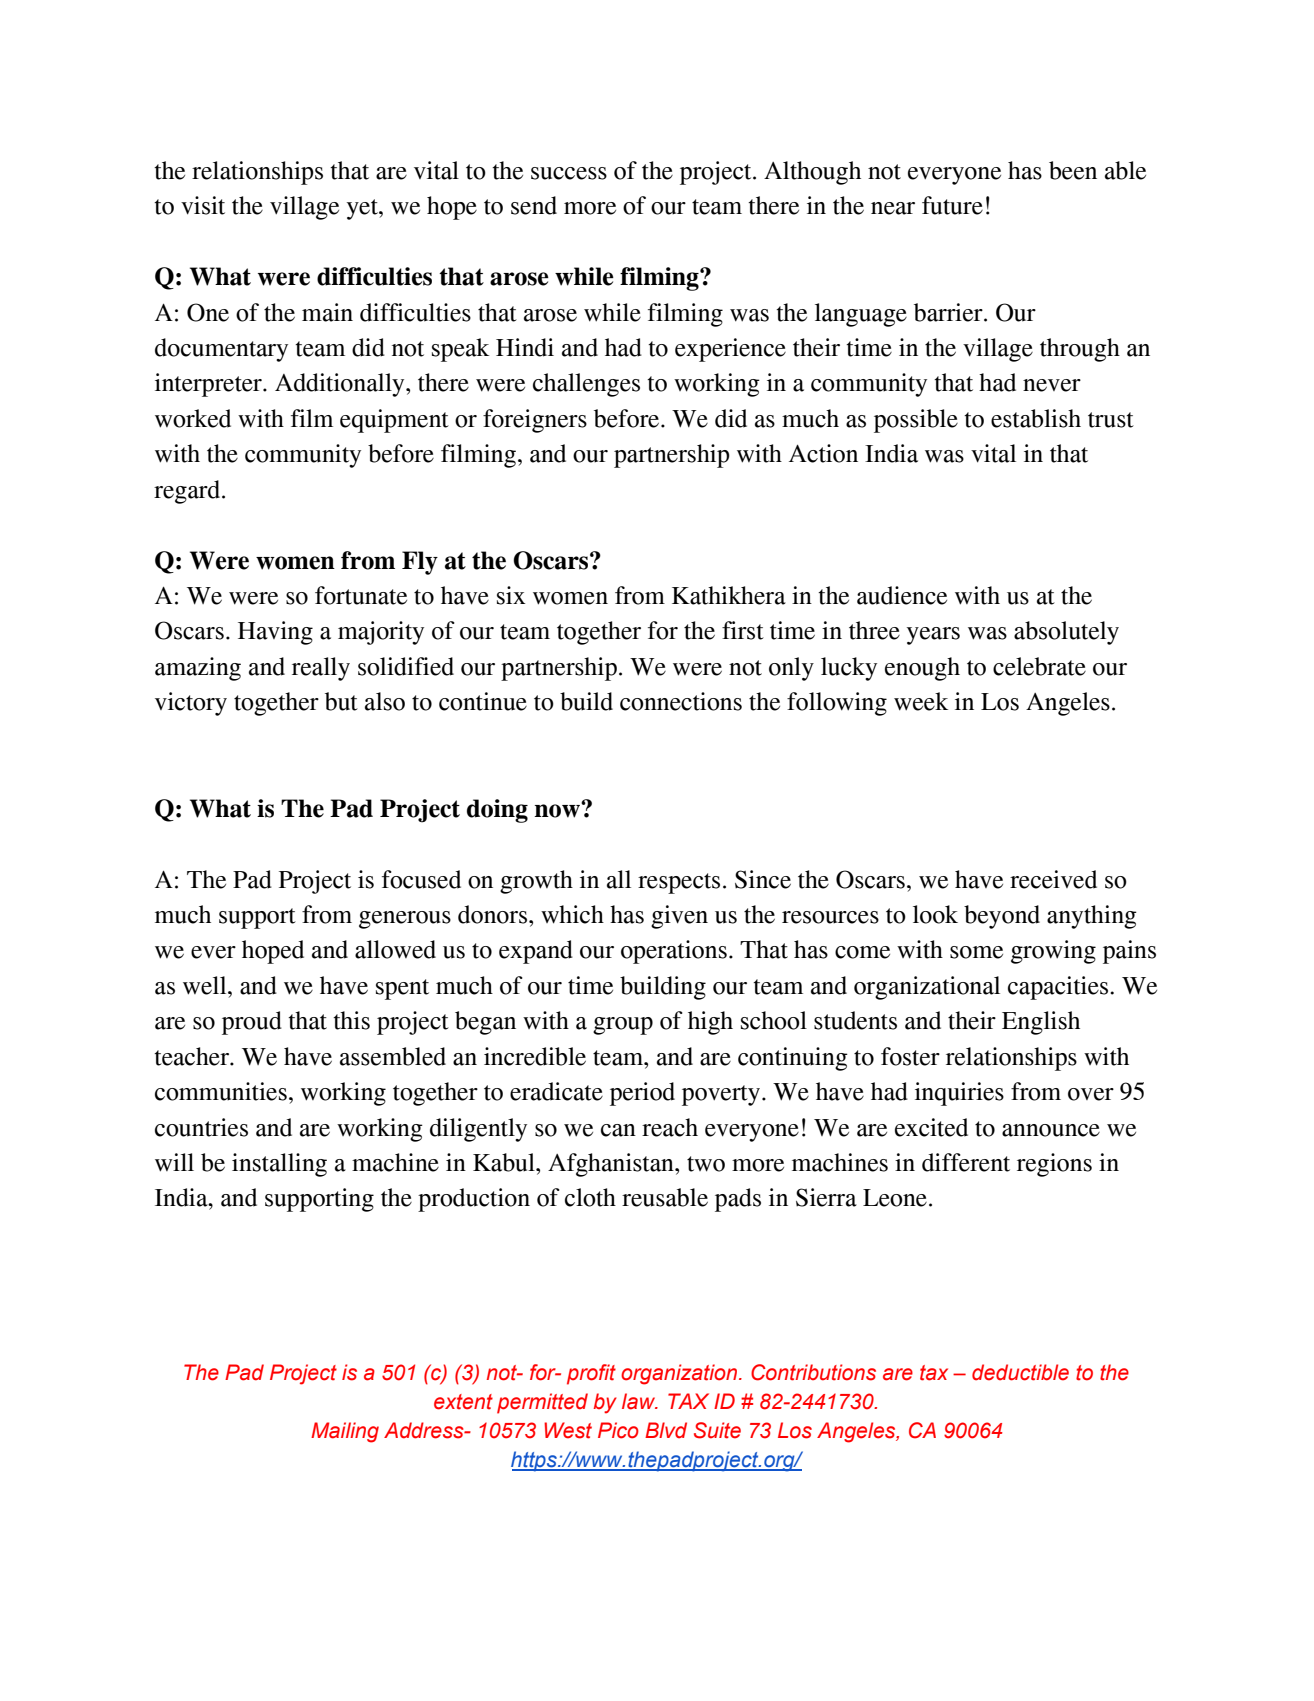 This document has width=1314, height=1701. What do you see at coordinates (642, 1094) in the document?
I see `period` at bounding box center [642, 1094].
